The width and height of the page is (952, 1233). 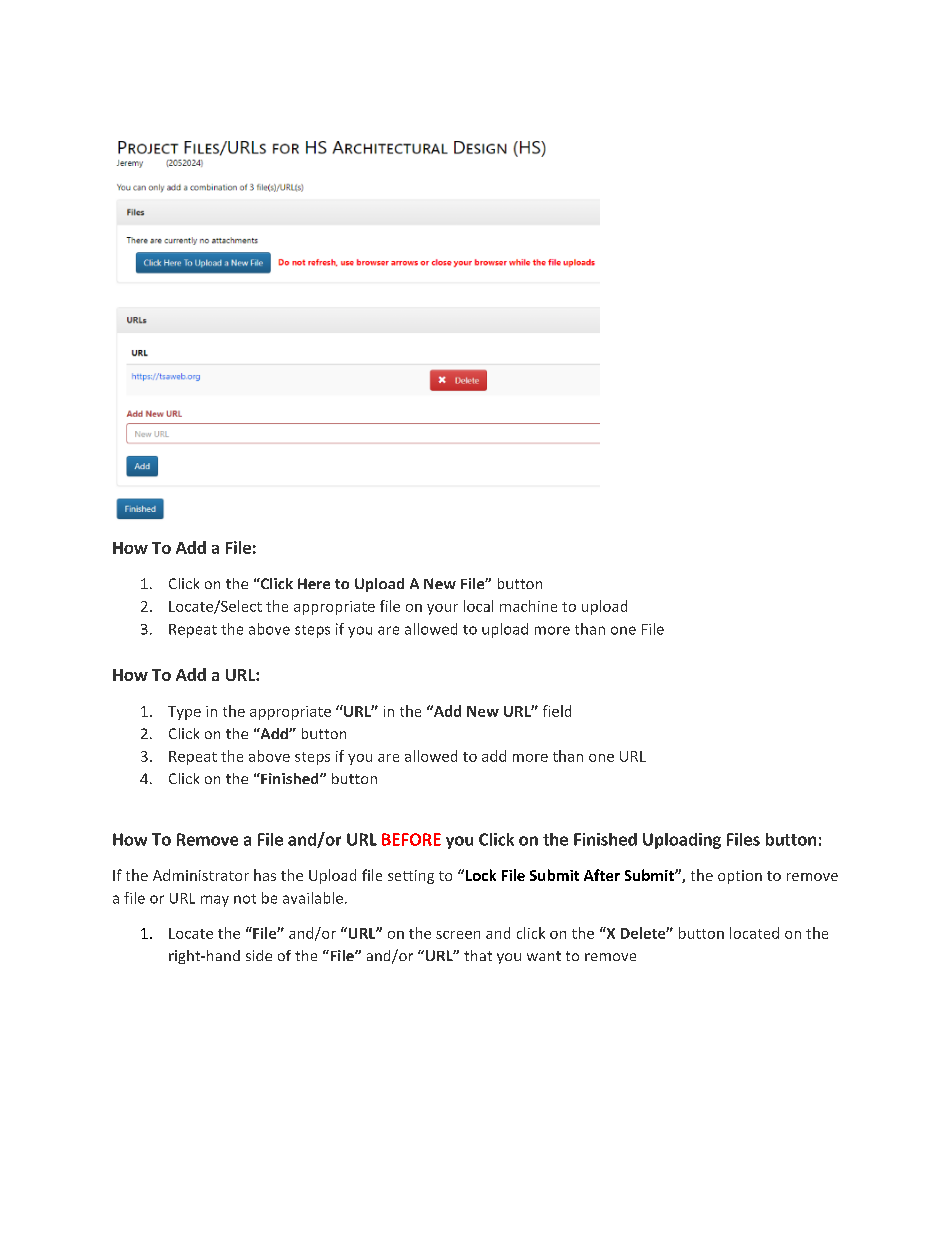 What do you see at coordinates (458, 935) in the page?
I see `screen` at bounding box center [458, 935].
